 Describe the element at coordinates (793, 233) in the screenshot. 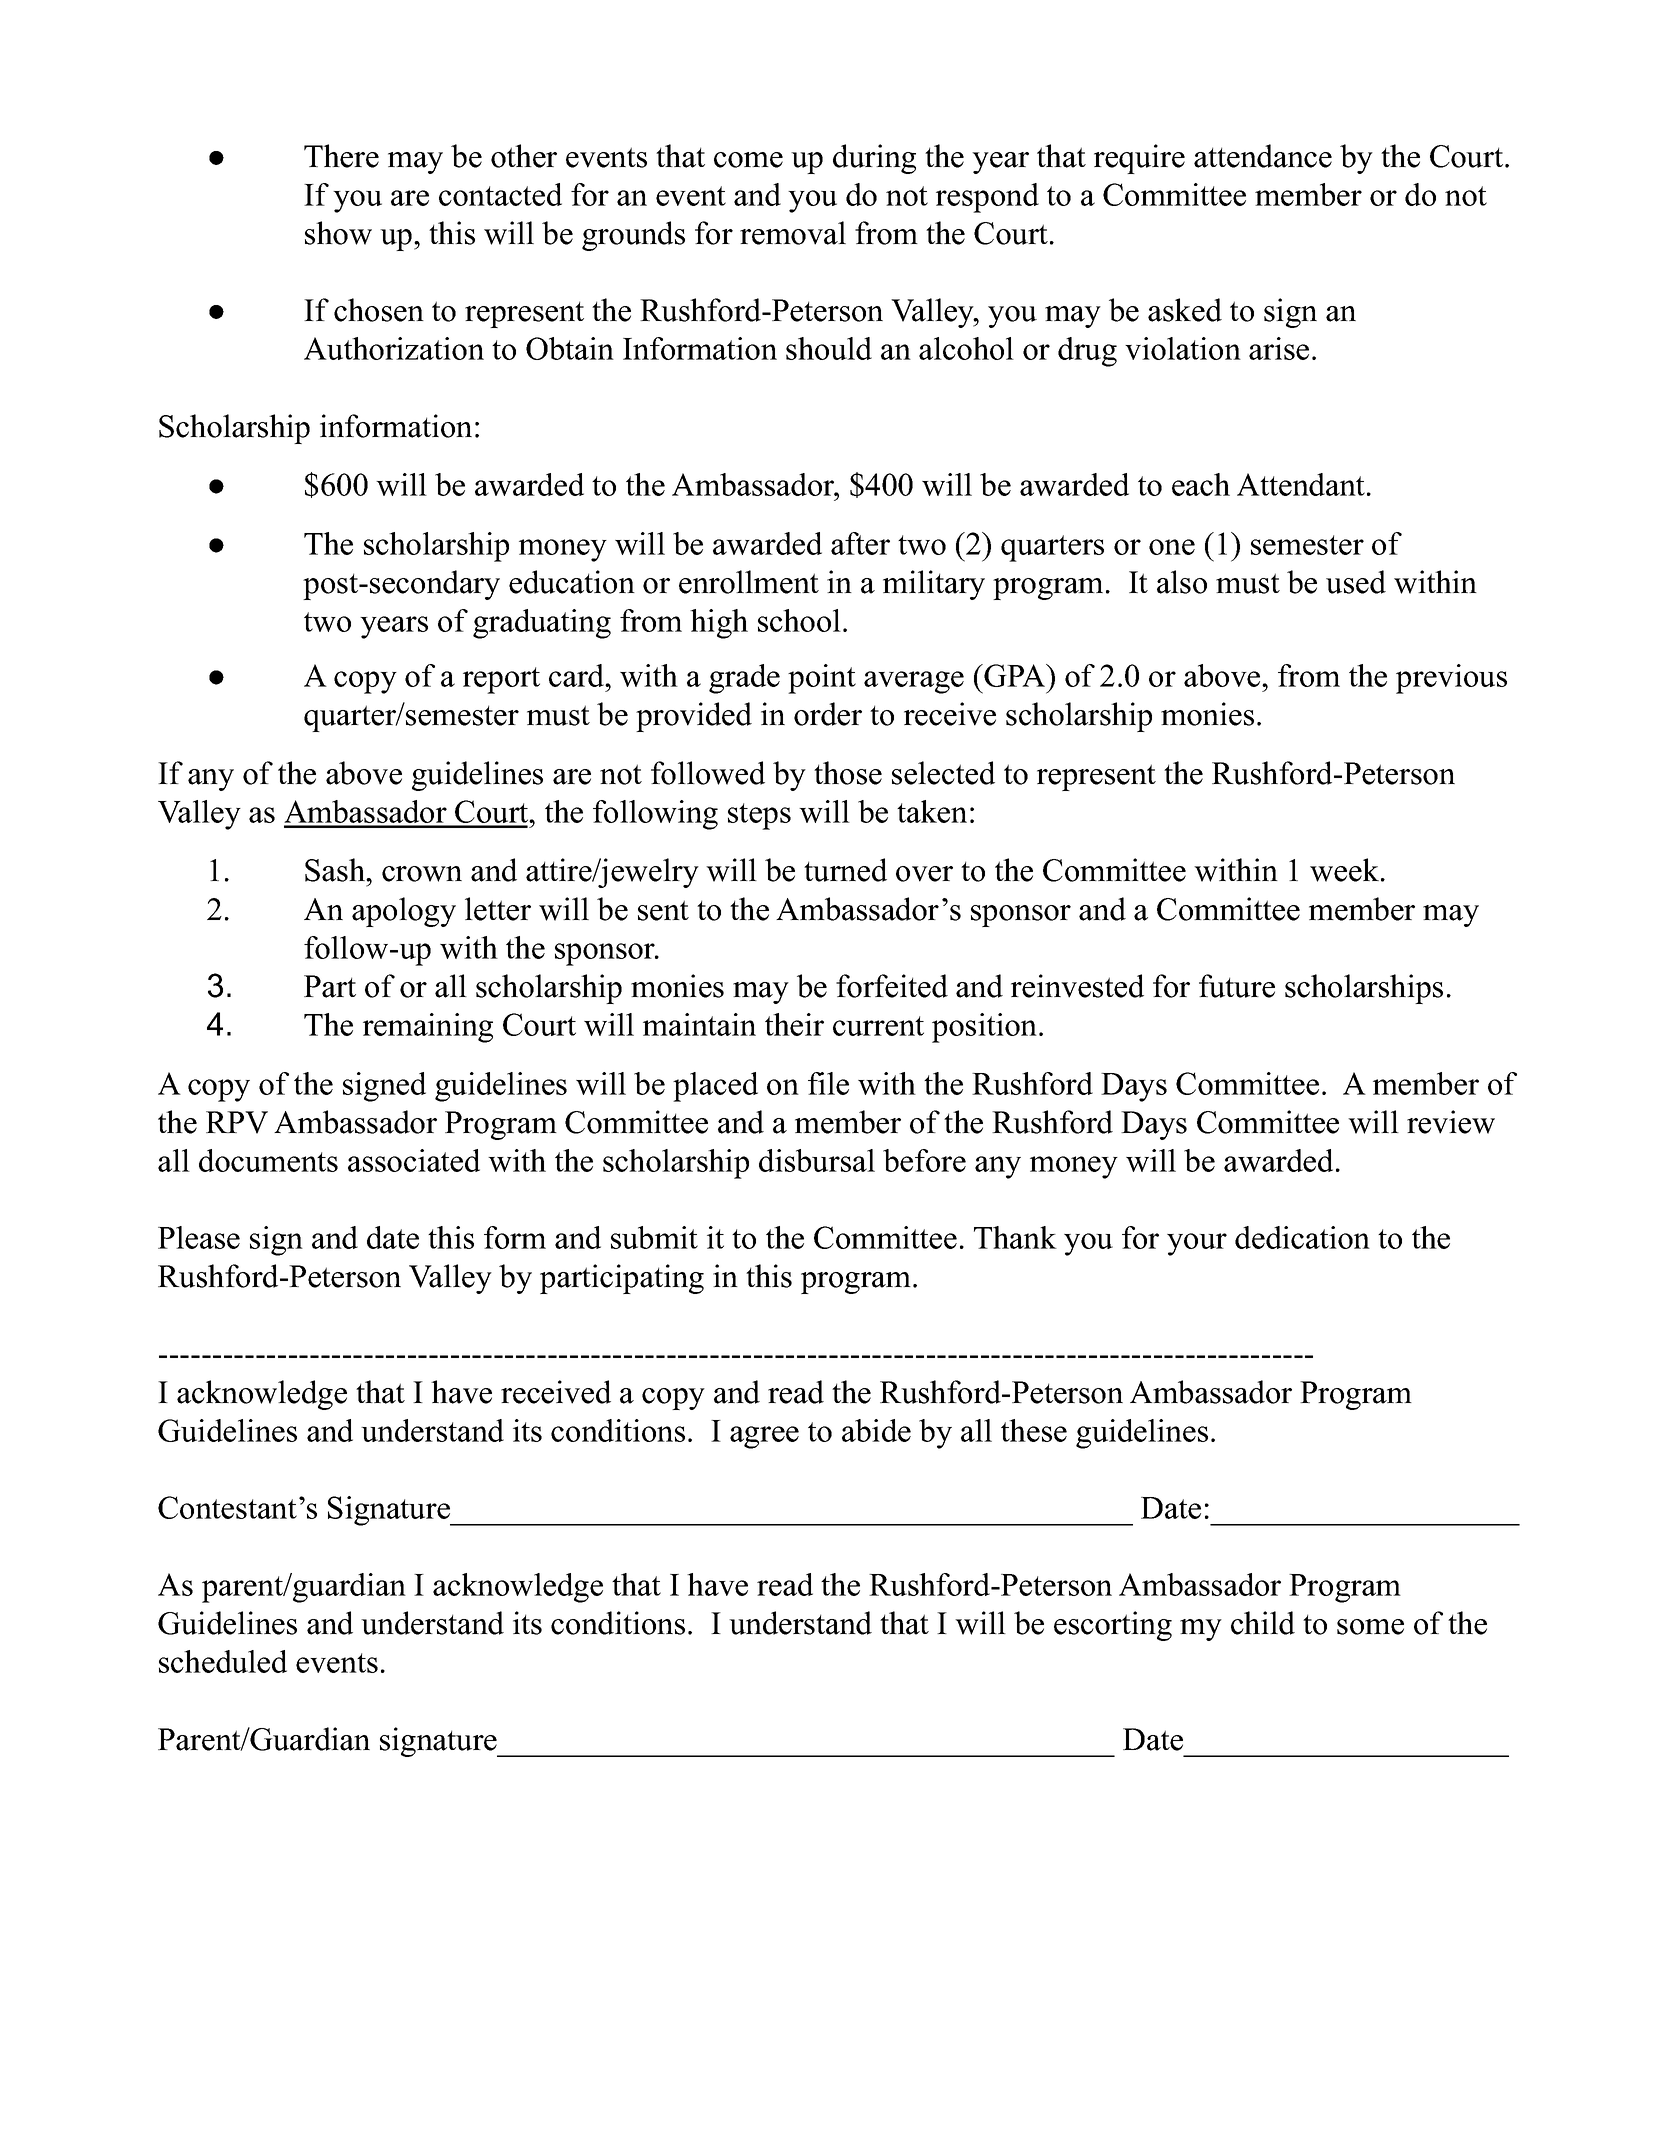

I see `removal` at that location.
